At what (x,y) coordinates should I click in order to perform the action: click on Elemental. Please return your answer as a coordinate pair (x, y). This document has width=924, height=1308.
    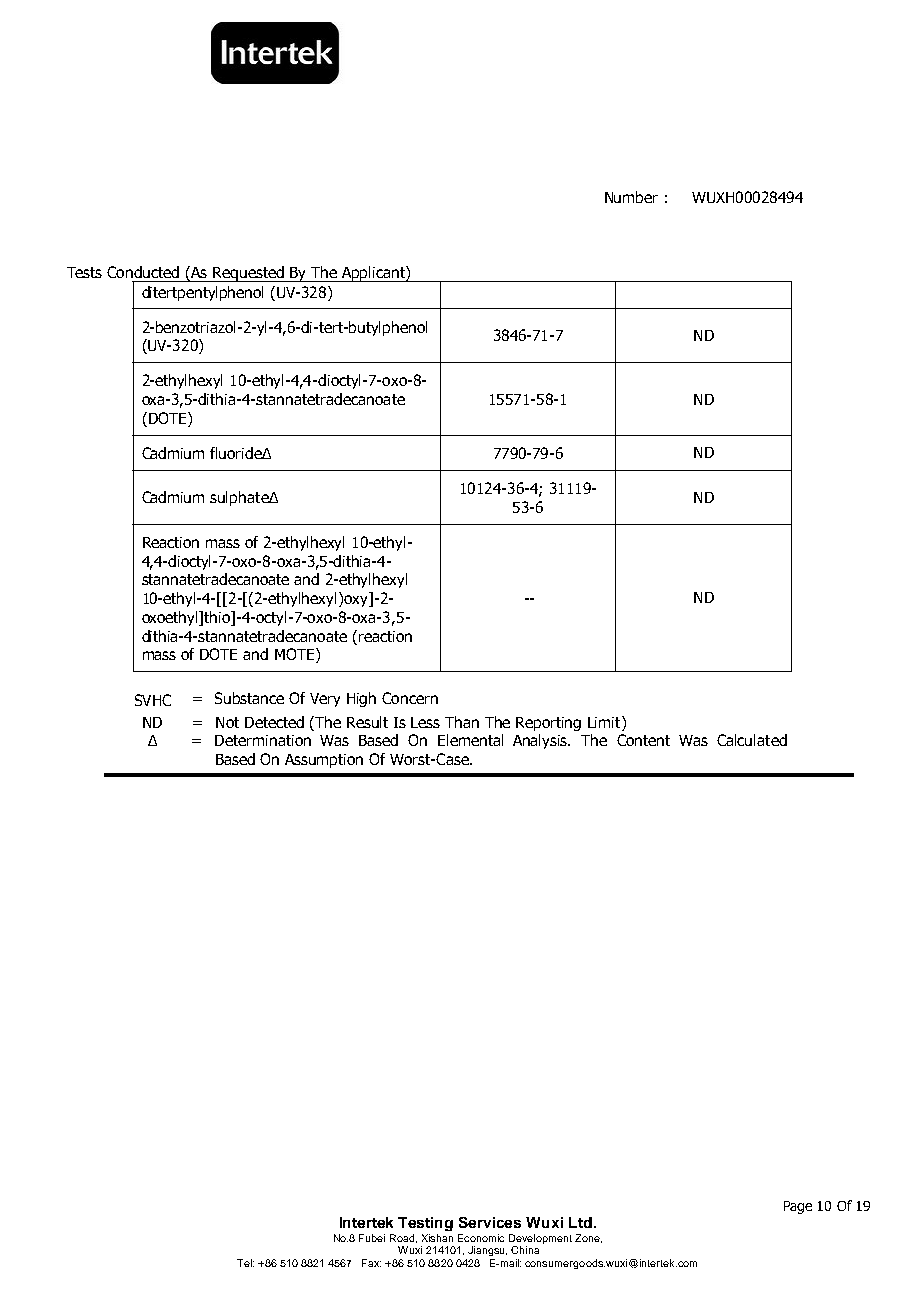
    Looking at the image, I should click on (470, 740).
